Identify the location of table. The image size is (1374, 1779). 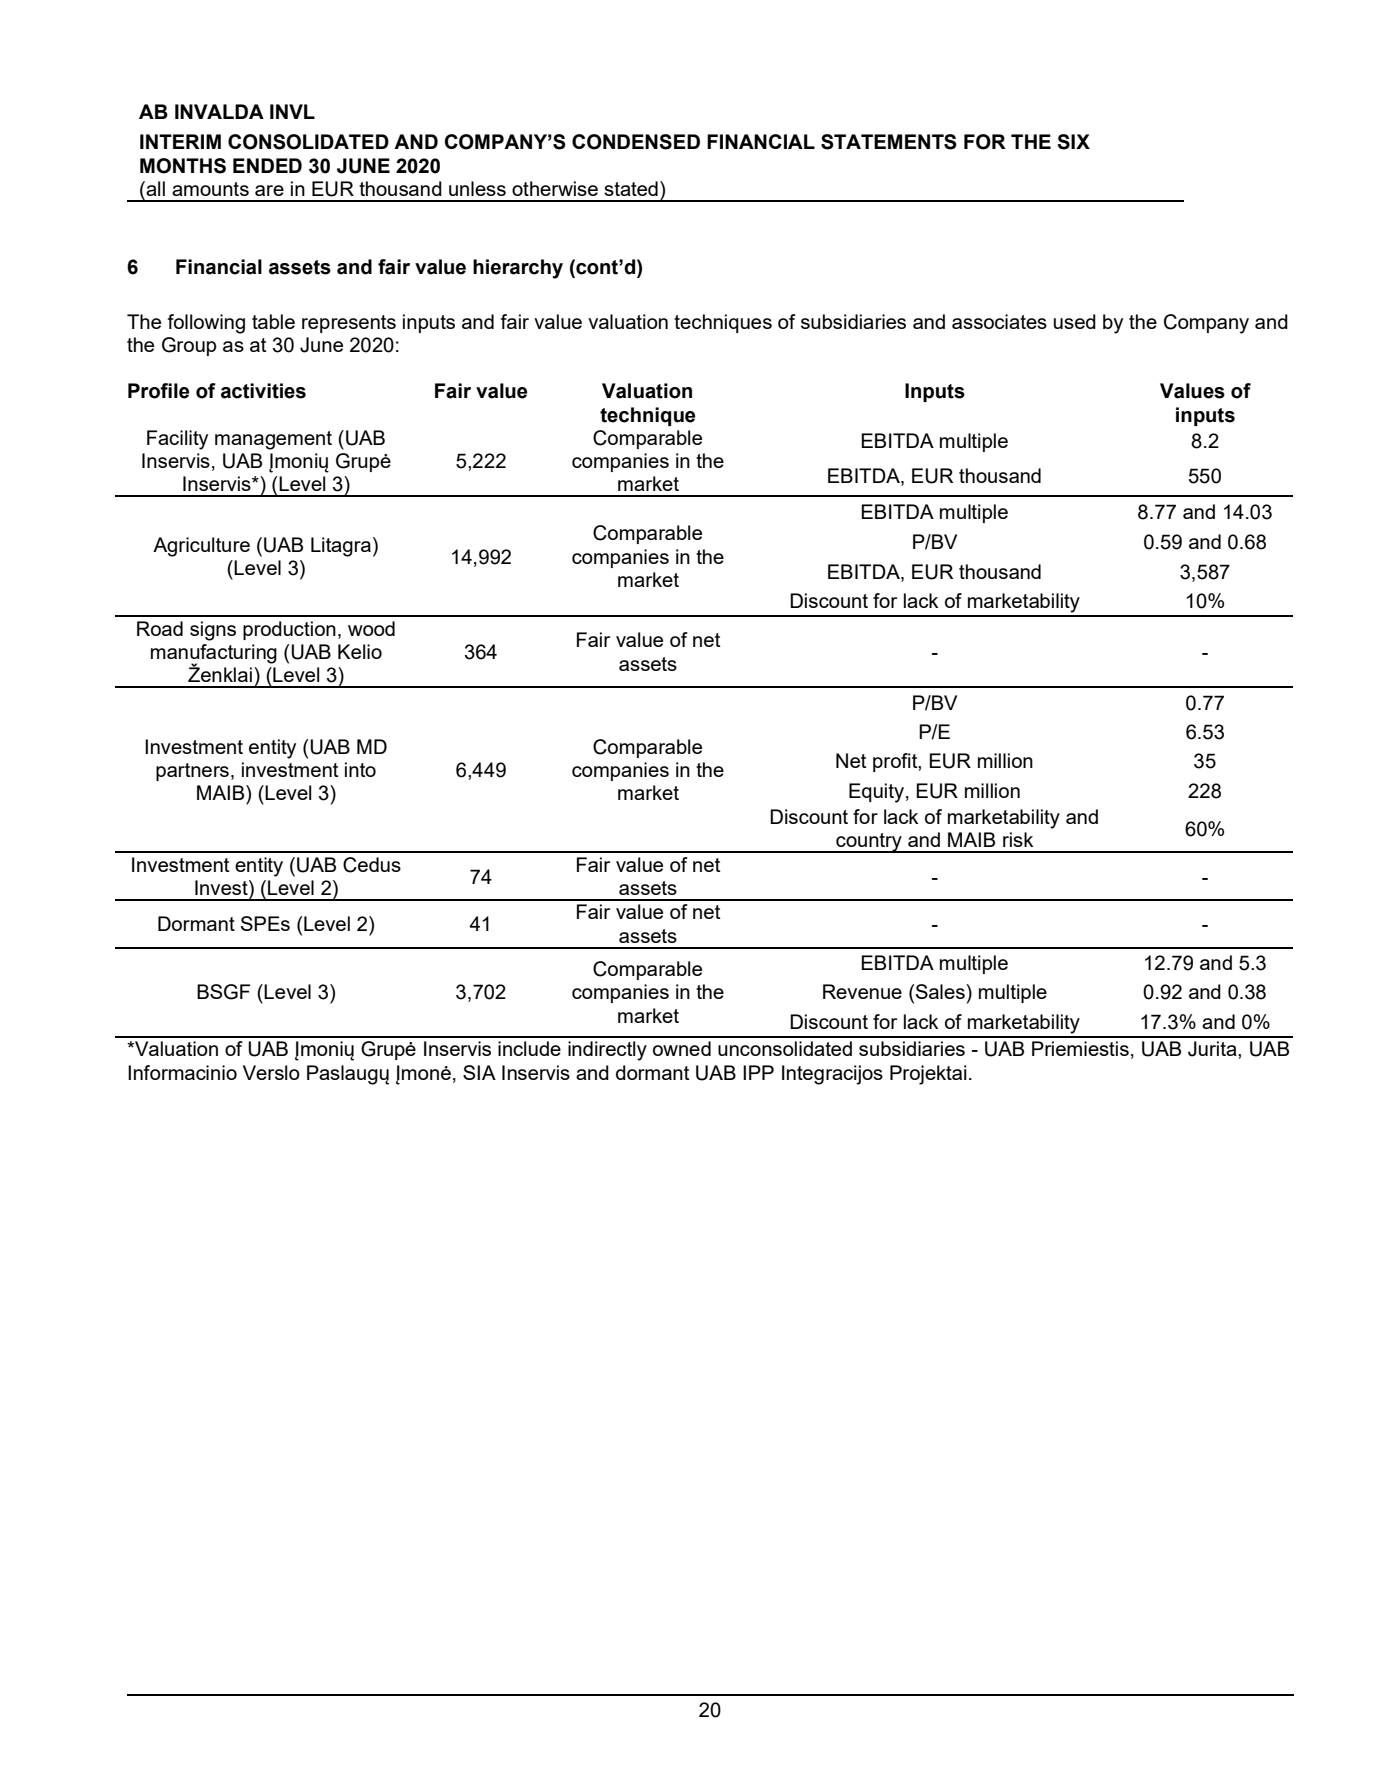
(273, 321).
